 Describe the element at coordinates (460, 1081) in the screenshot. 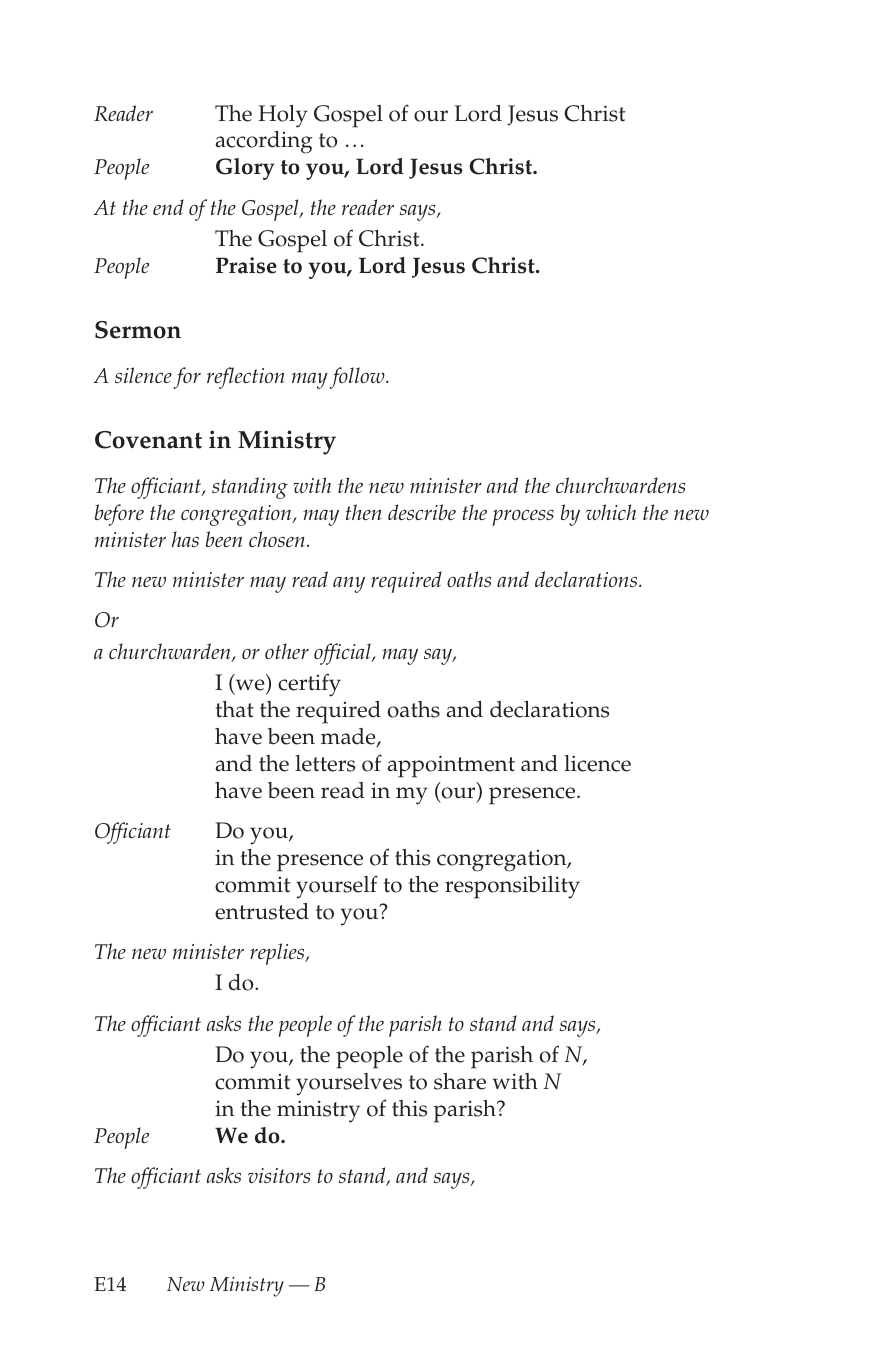

I see `share` at that location.
